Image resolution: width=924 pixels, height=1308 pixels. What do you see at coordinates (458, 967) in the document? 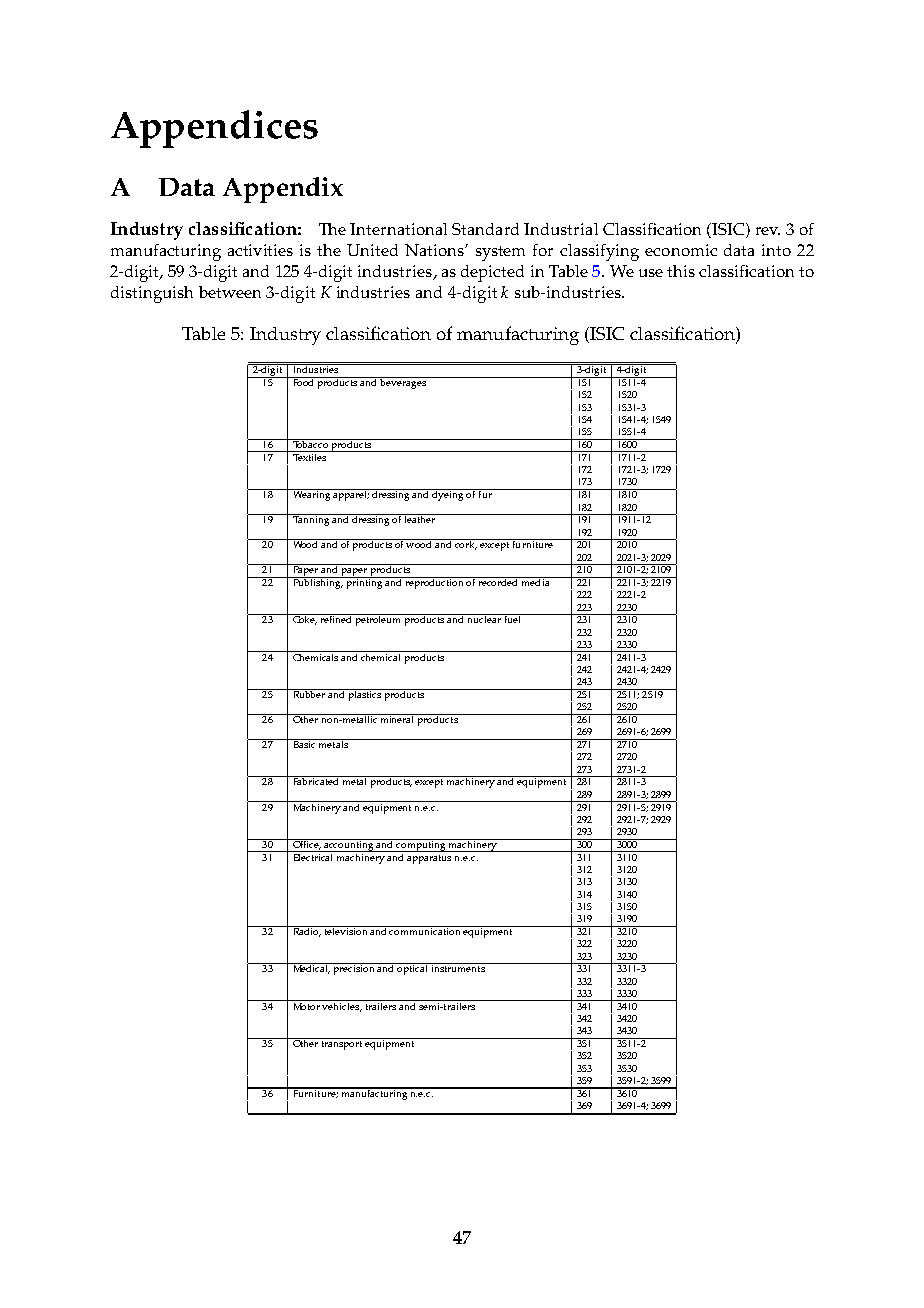
I see `instruments` at bounding box center [458, 967].
